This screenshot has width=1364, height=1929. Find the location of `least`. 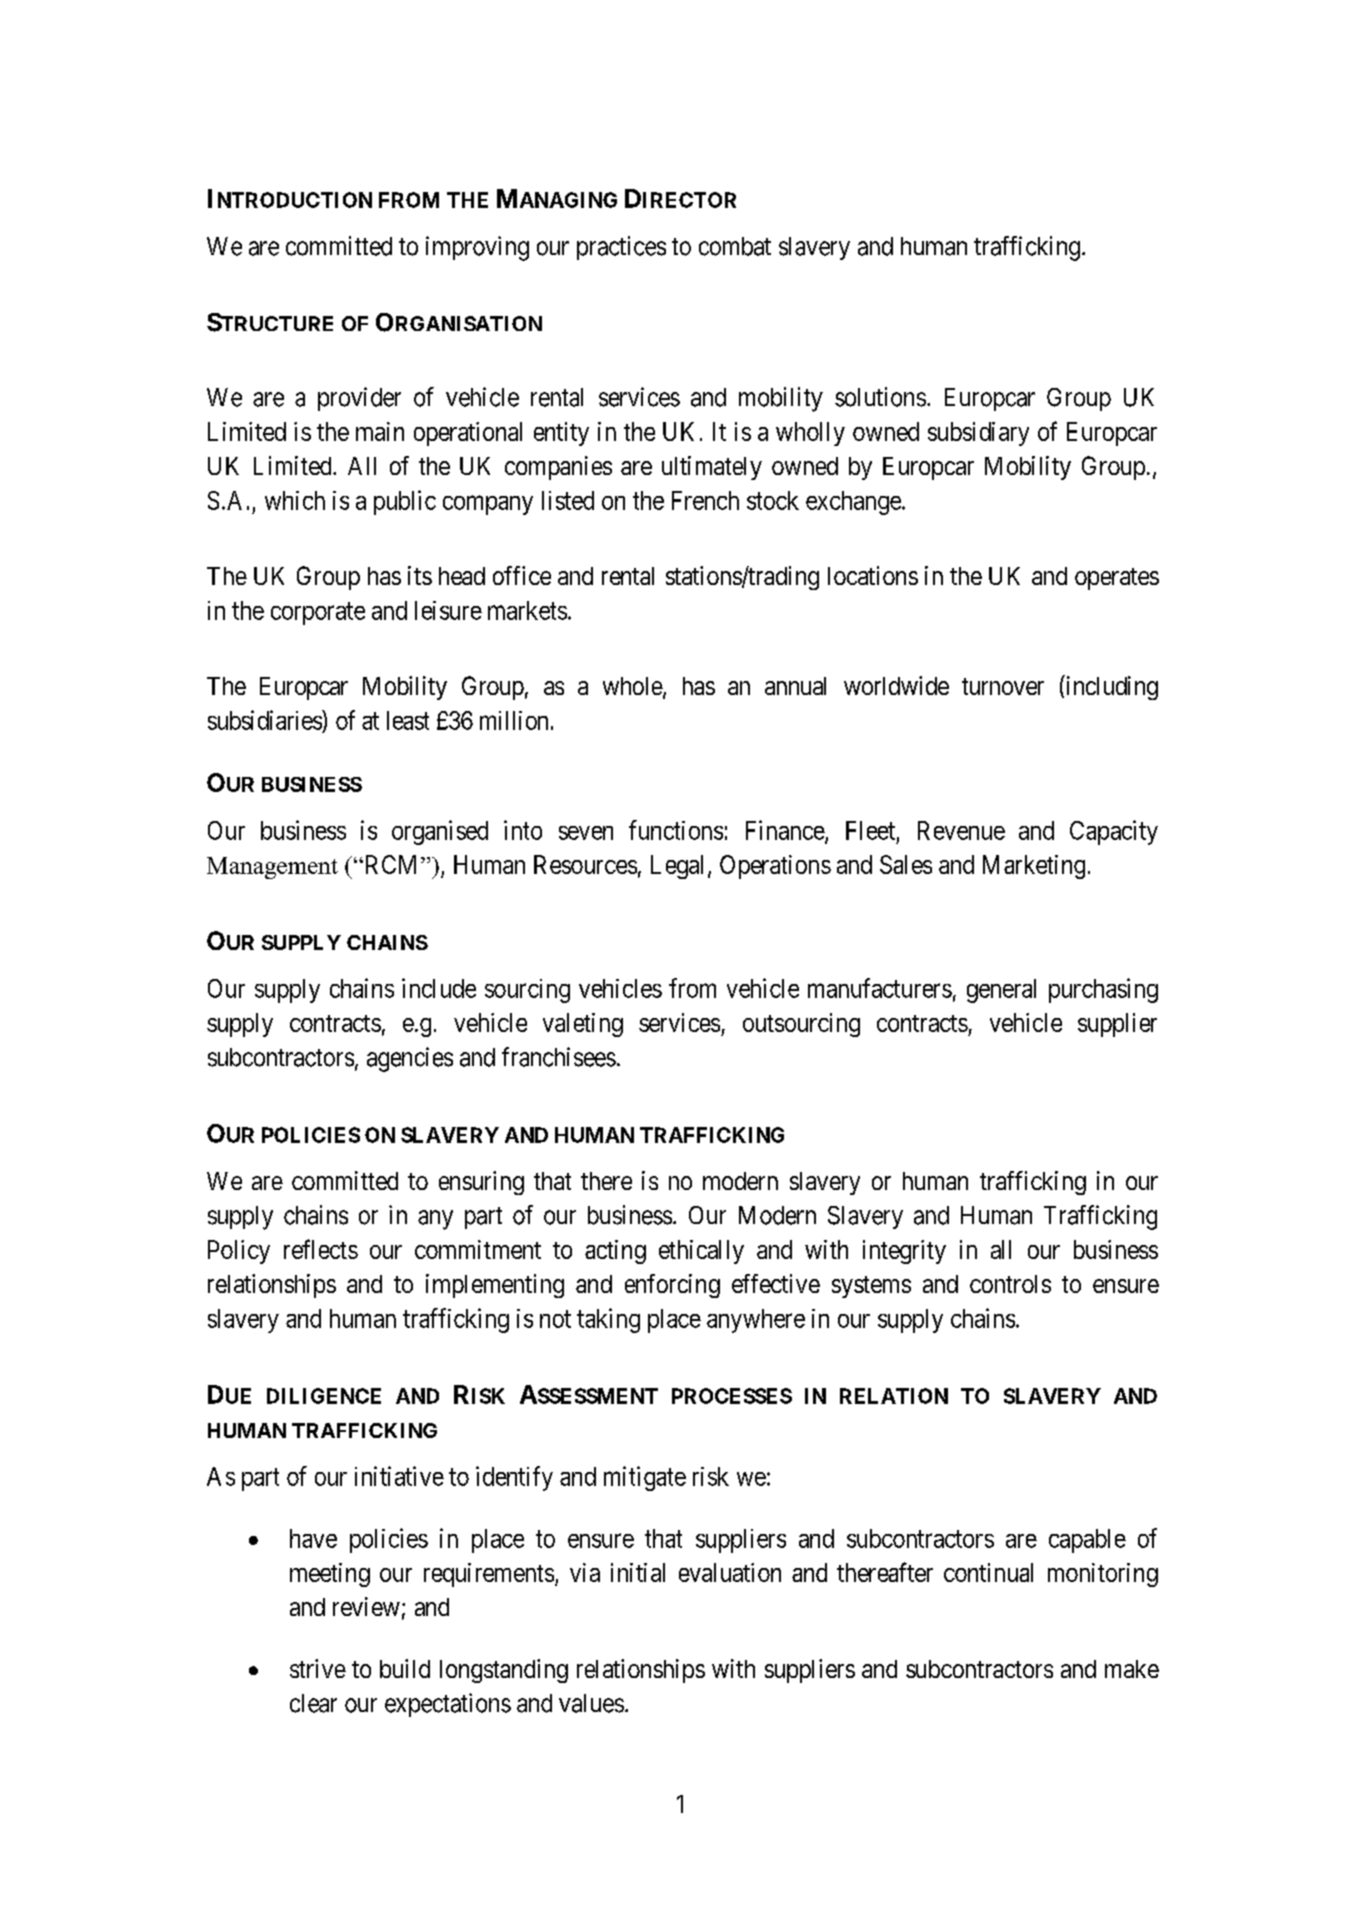

least is located at coordinates (408, 720).
